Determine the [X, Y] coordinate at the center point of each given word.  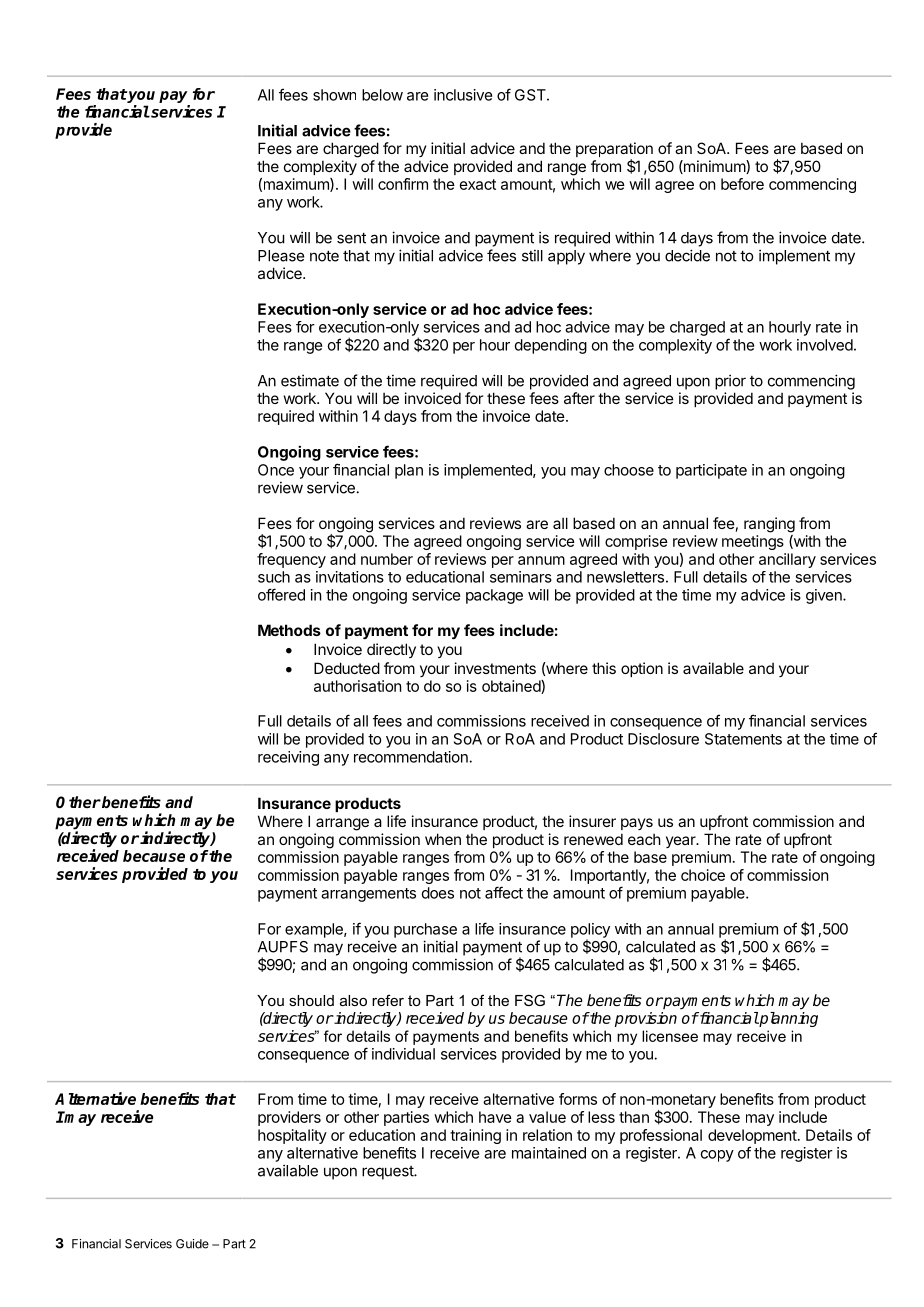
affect [504, 892]
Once [276, 470]
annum [541, 560]
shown [334, 95]
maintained [549, 1153]
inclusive [463, 95]
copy [717, 1156]
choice [703, 875]
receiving [288, 758]
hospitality [292, 1136]
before [742, 184]
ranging [769, 525]
